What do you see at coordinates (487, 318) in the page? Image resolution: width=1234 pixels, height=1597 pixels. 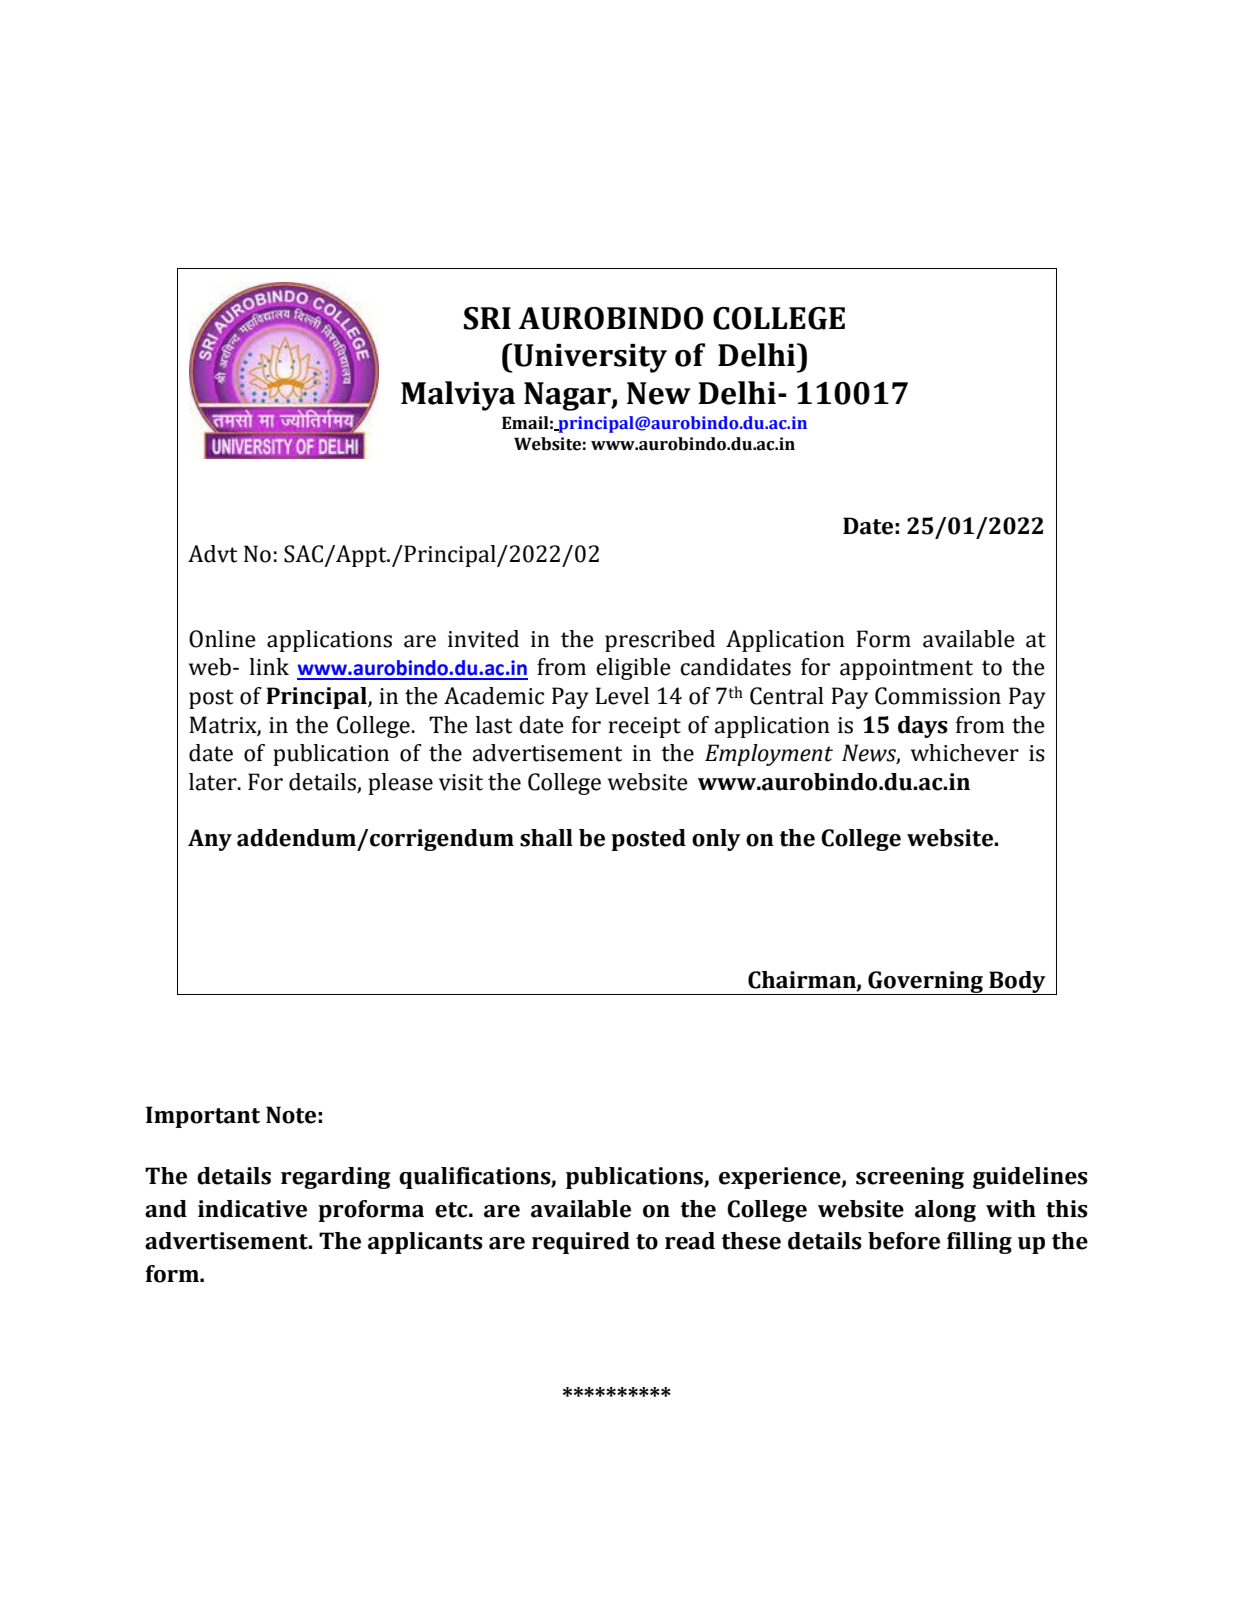 I see `SRI` at bounding box center [487, 318].
